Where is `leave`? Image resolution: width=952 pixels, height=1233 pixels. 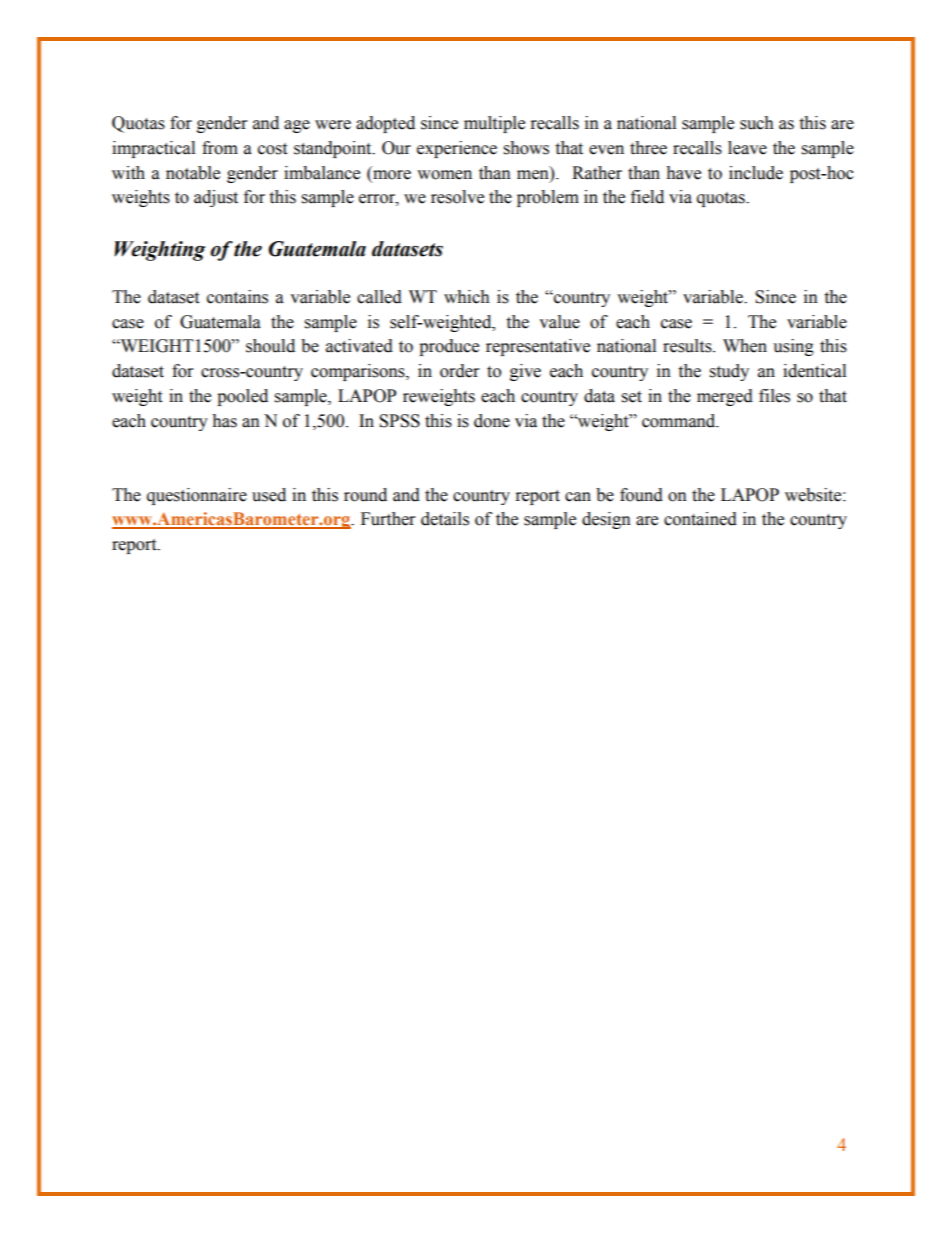
leave is located at coordinates (747, 148).
